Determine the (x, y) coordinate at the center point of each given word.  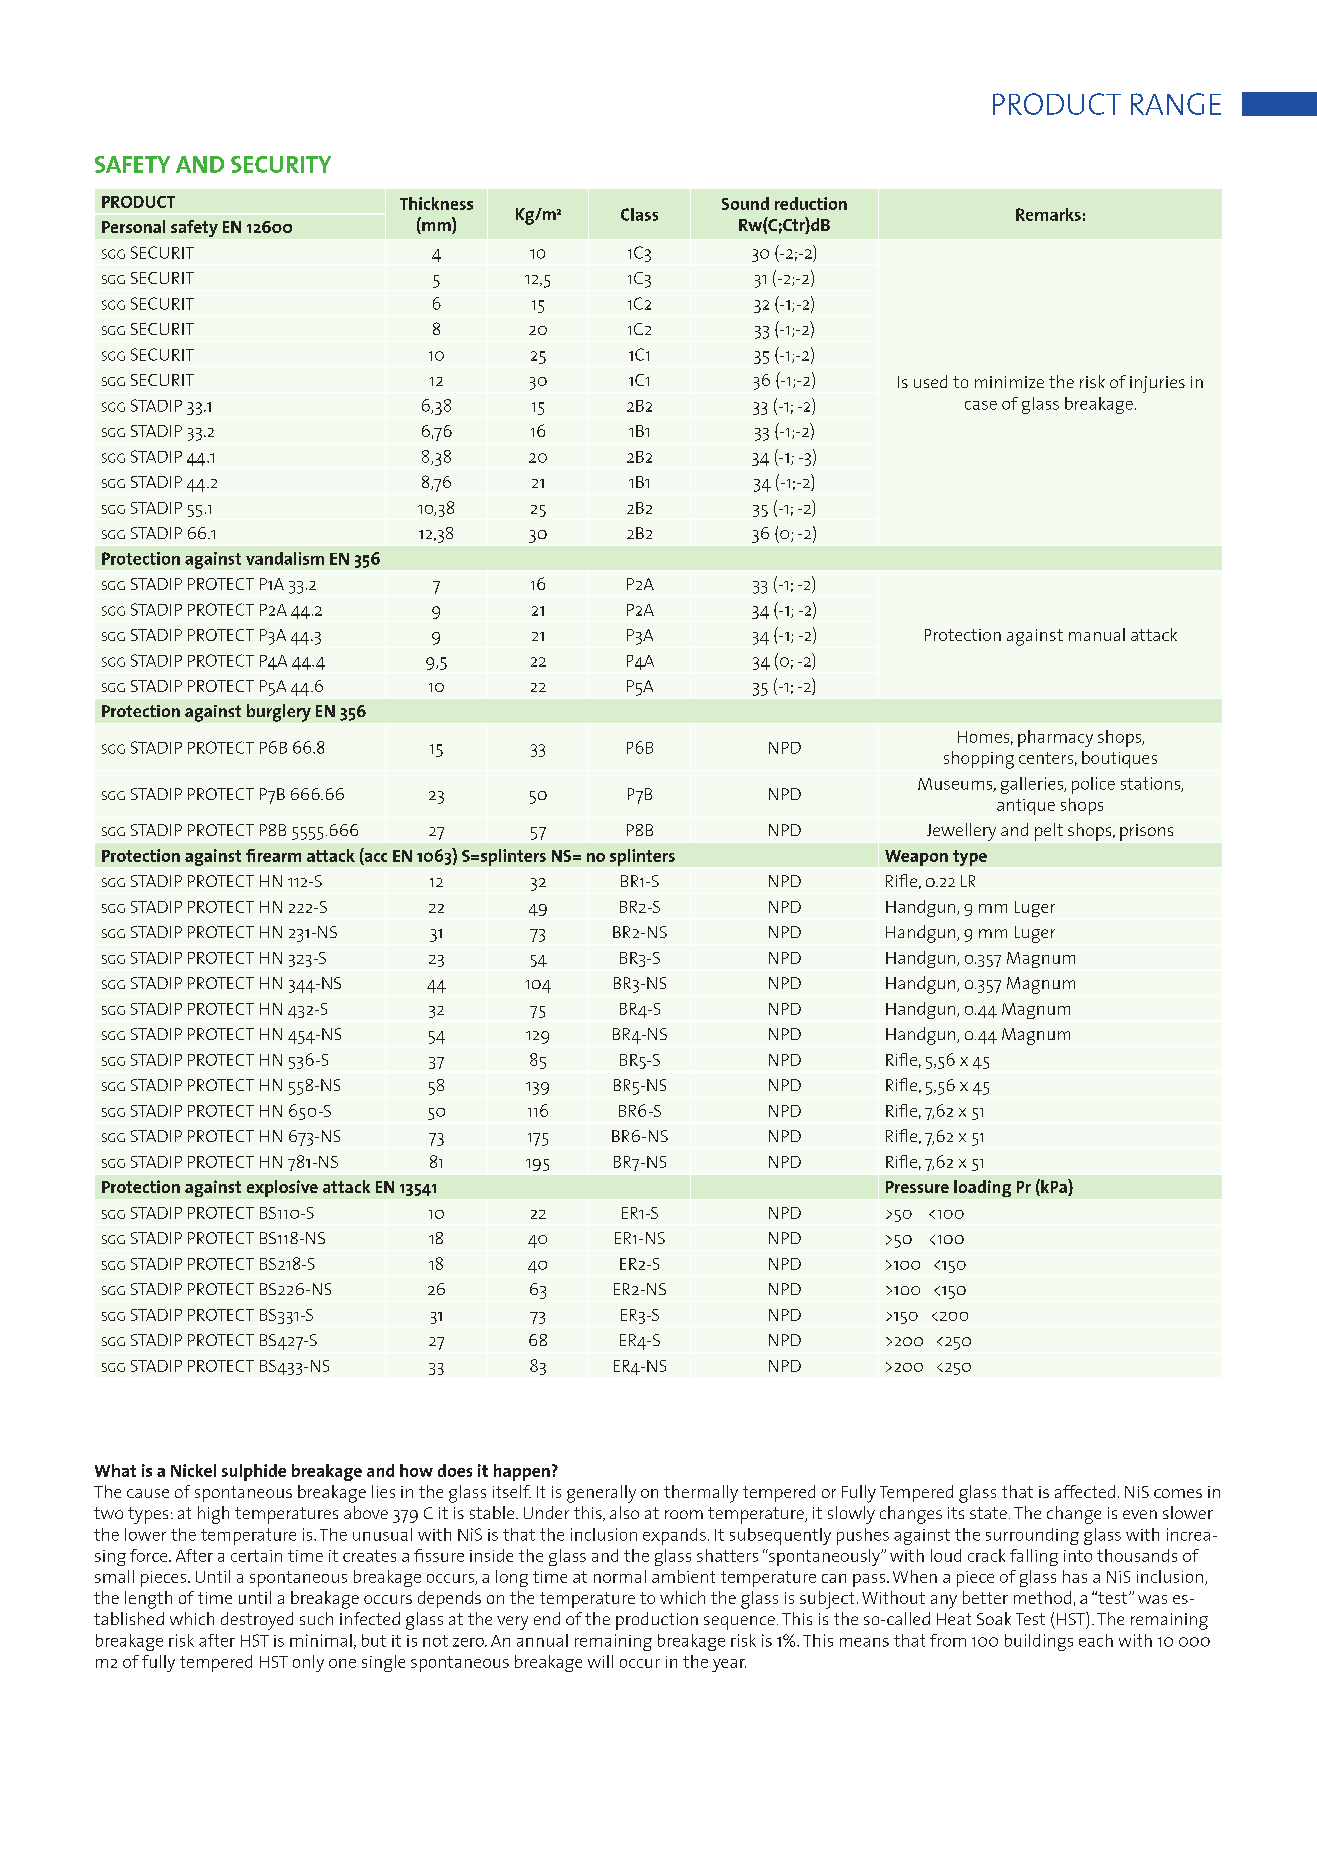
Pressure (917, 1187)
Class (639, 214)
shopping (979, 760)
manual (1097, 634)
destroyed (257, 1621)
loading (982, 1188)
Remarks (1048, 214)
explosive (282, 1188)
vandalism (285, 558)
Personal (133, 226)
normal (620, 1576)
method (1042, 1597)
